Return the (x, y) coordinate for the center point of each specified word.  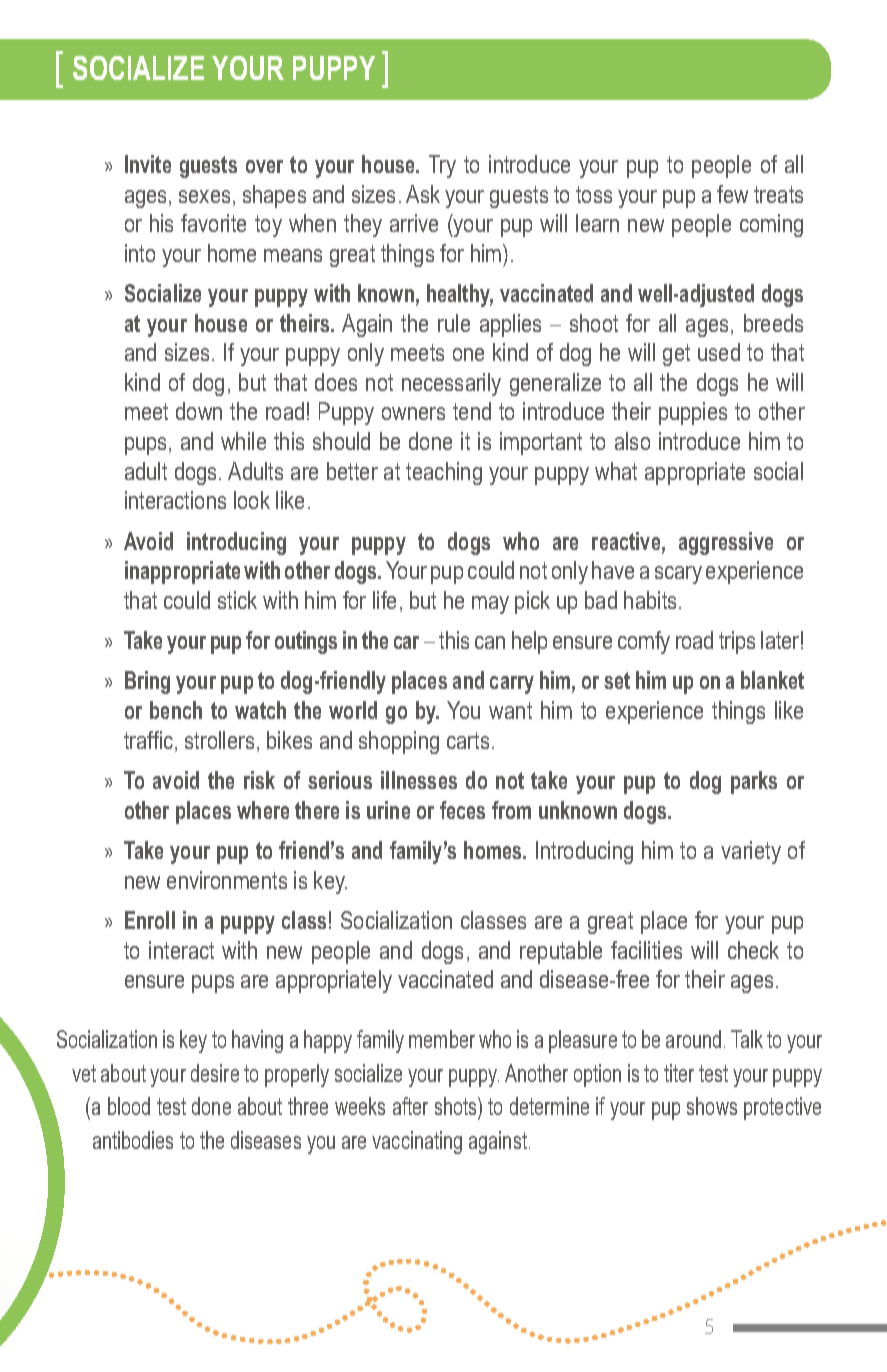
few (732, 194)
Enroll (150, 920)
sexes (204, 196)
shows (712, 1106)
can (490, 642)
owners (413, 413)
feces (462, 810)
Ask (423, 194)
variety (751, 852)
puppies (693, 413)
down (199, 411)
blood (129, 1106)
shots (457, 1108)
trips (737, 642)
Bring (147, 682)
